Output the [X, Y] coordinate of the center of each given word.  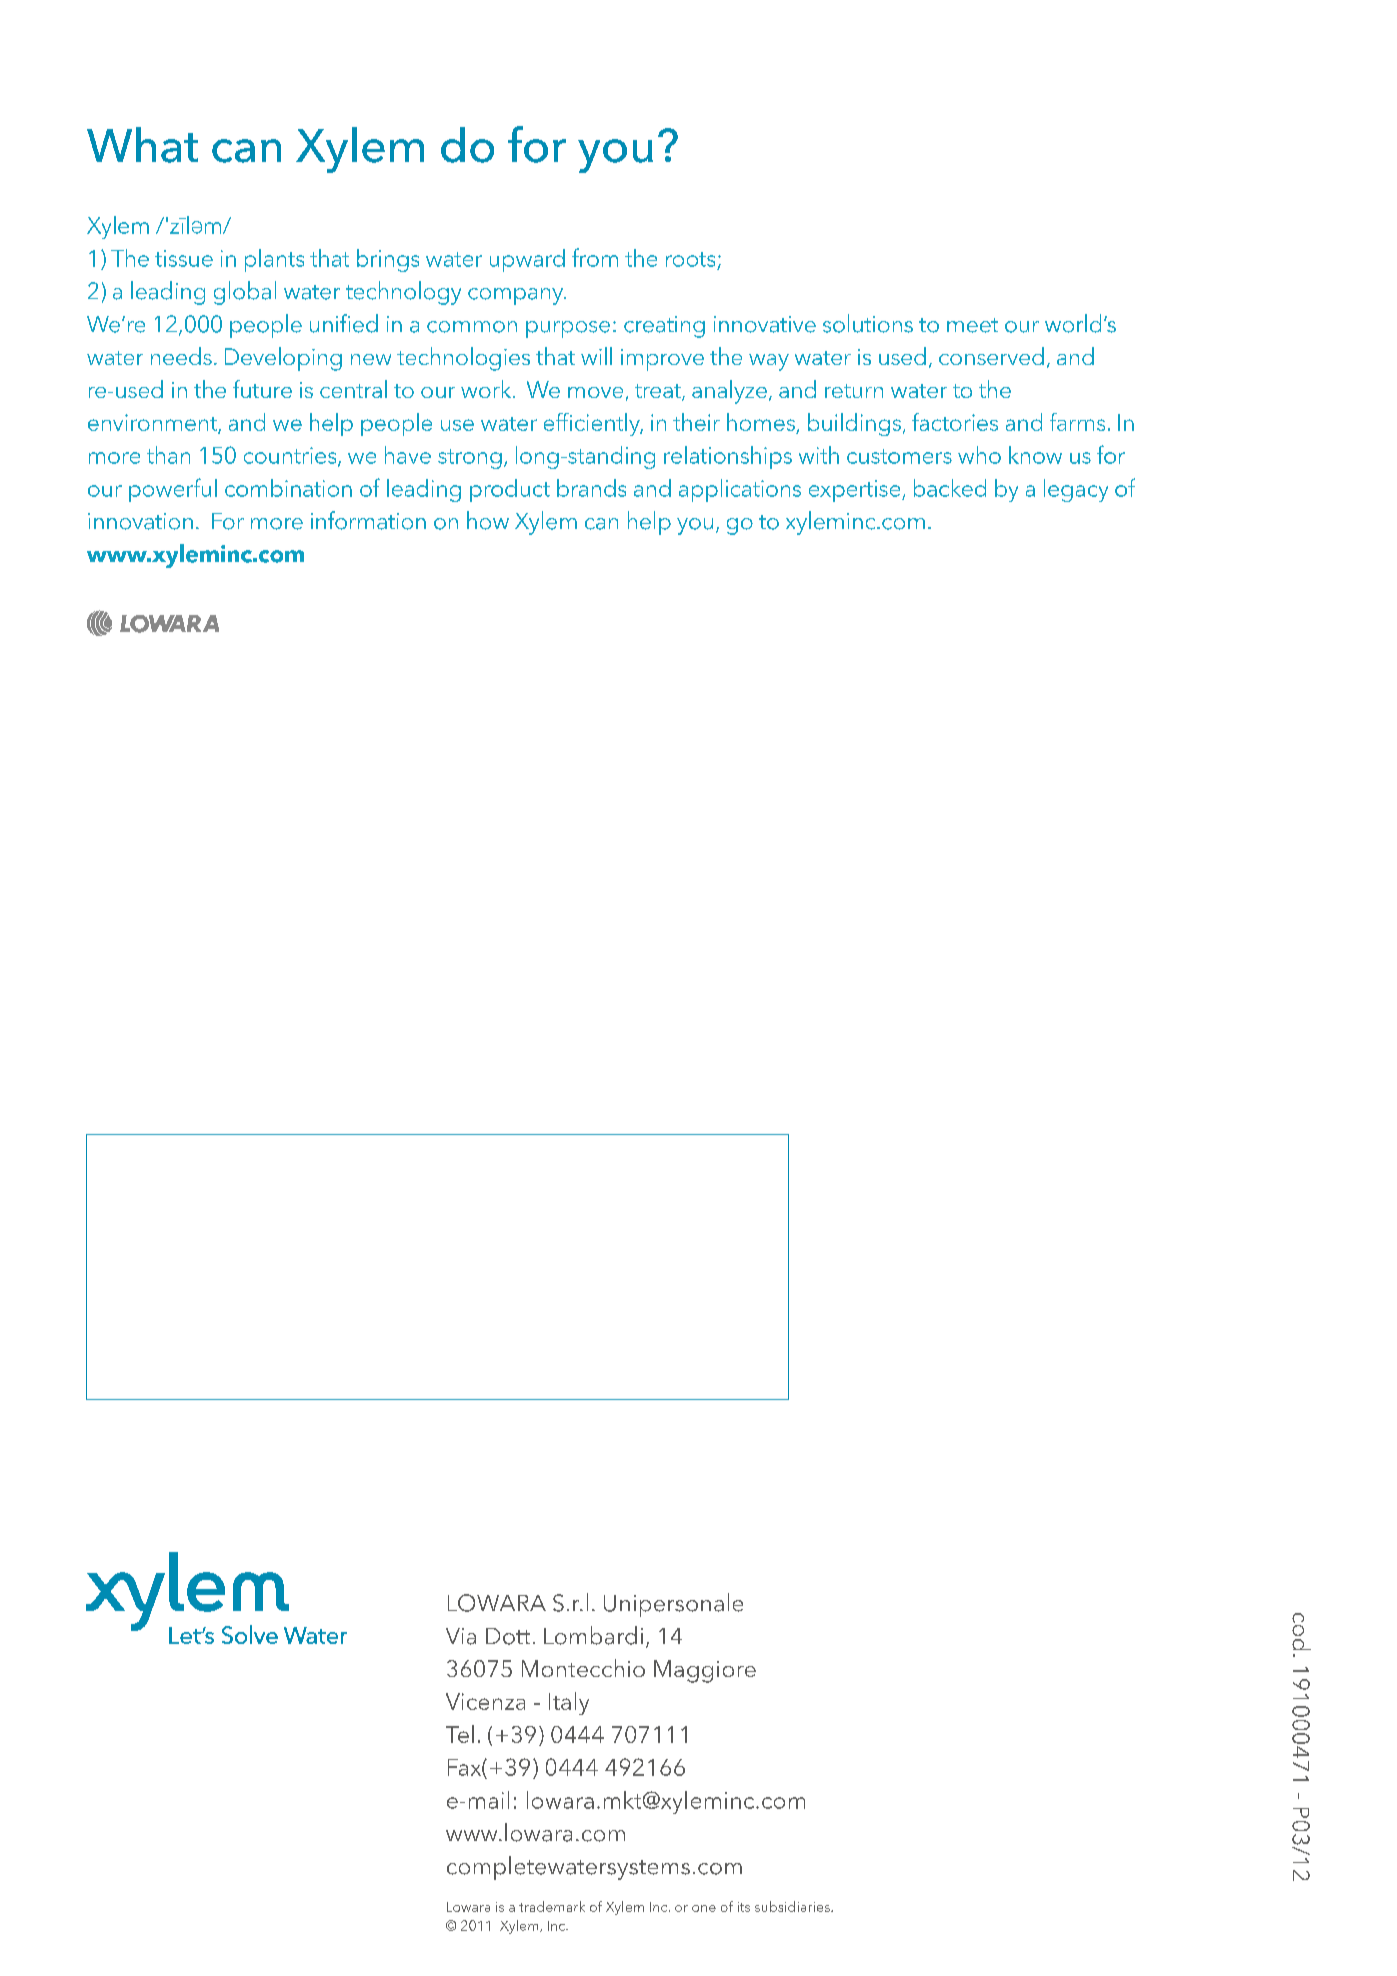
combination [288, 488]
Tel [460, 1734]
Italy [569, 1703]
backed [950, 488]
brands [591, 488]
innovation [140, 521]
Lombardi [593, 1635]
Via [461, 1636]
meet [972, 325]
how [488, 520]
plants [274, 260]
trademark [552, 1906]
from [595, 257]
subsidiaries [793, 1906]
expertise [856, 491]
